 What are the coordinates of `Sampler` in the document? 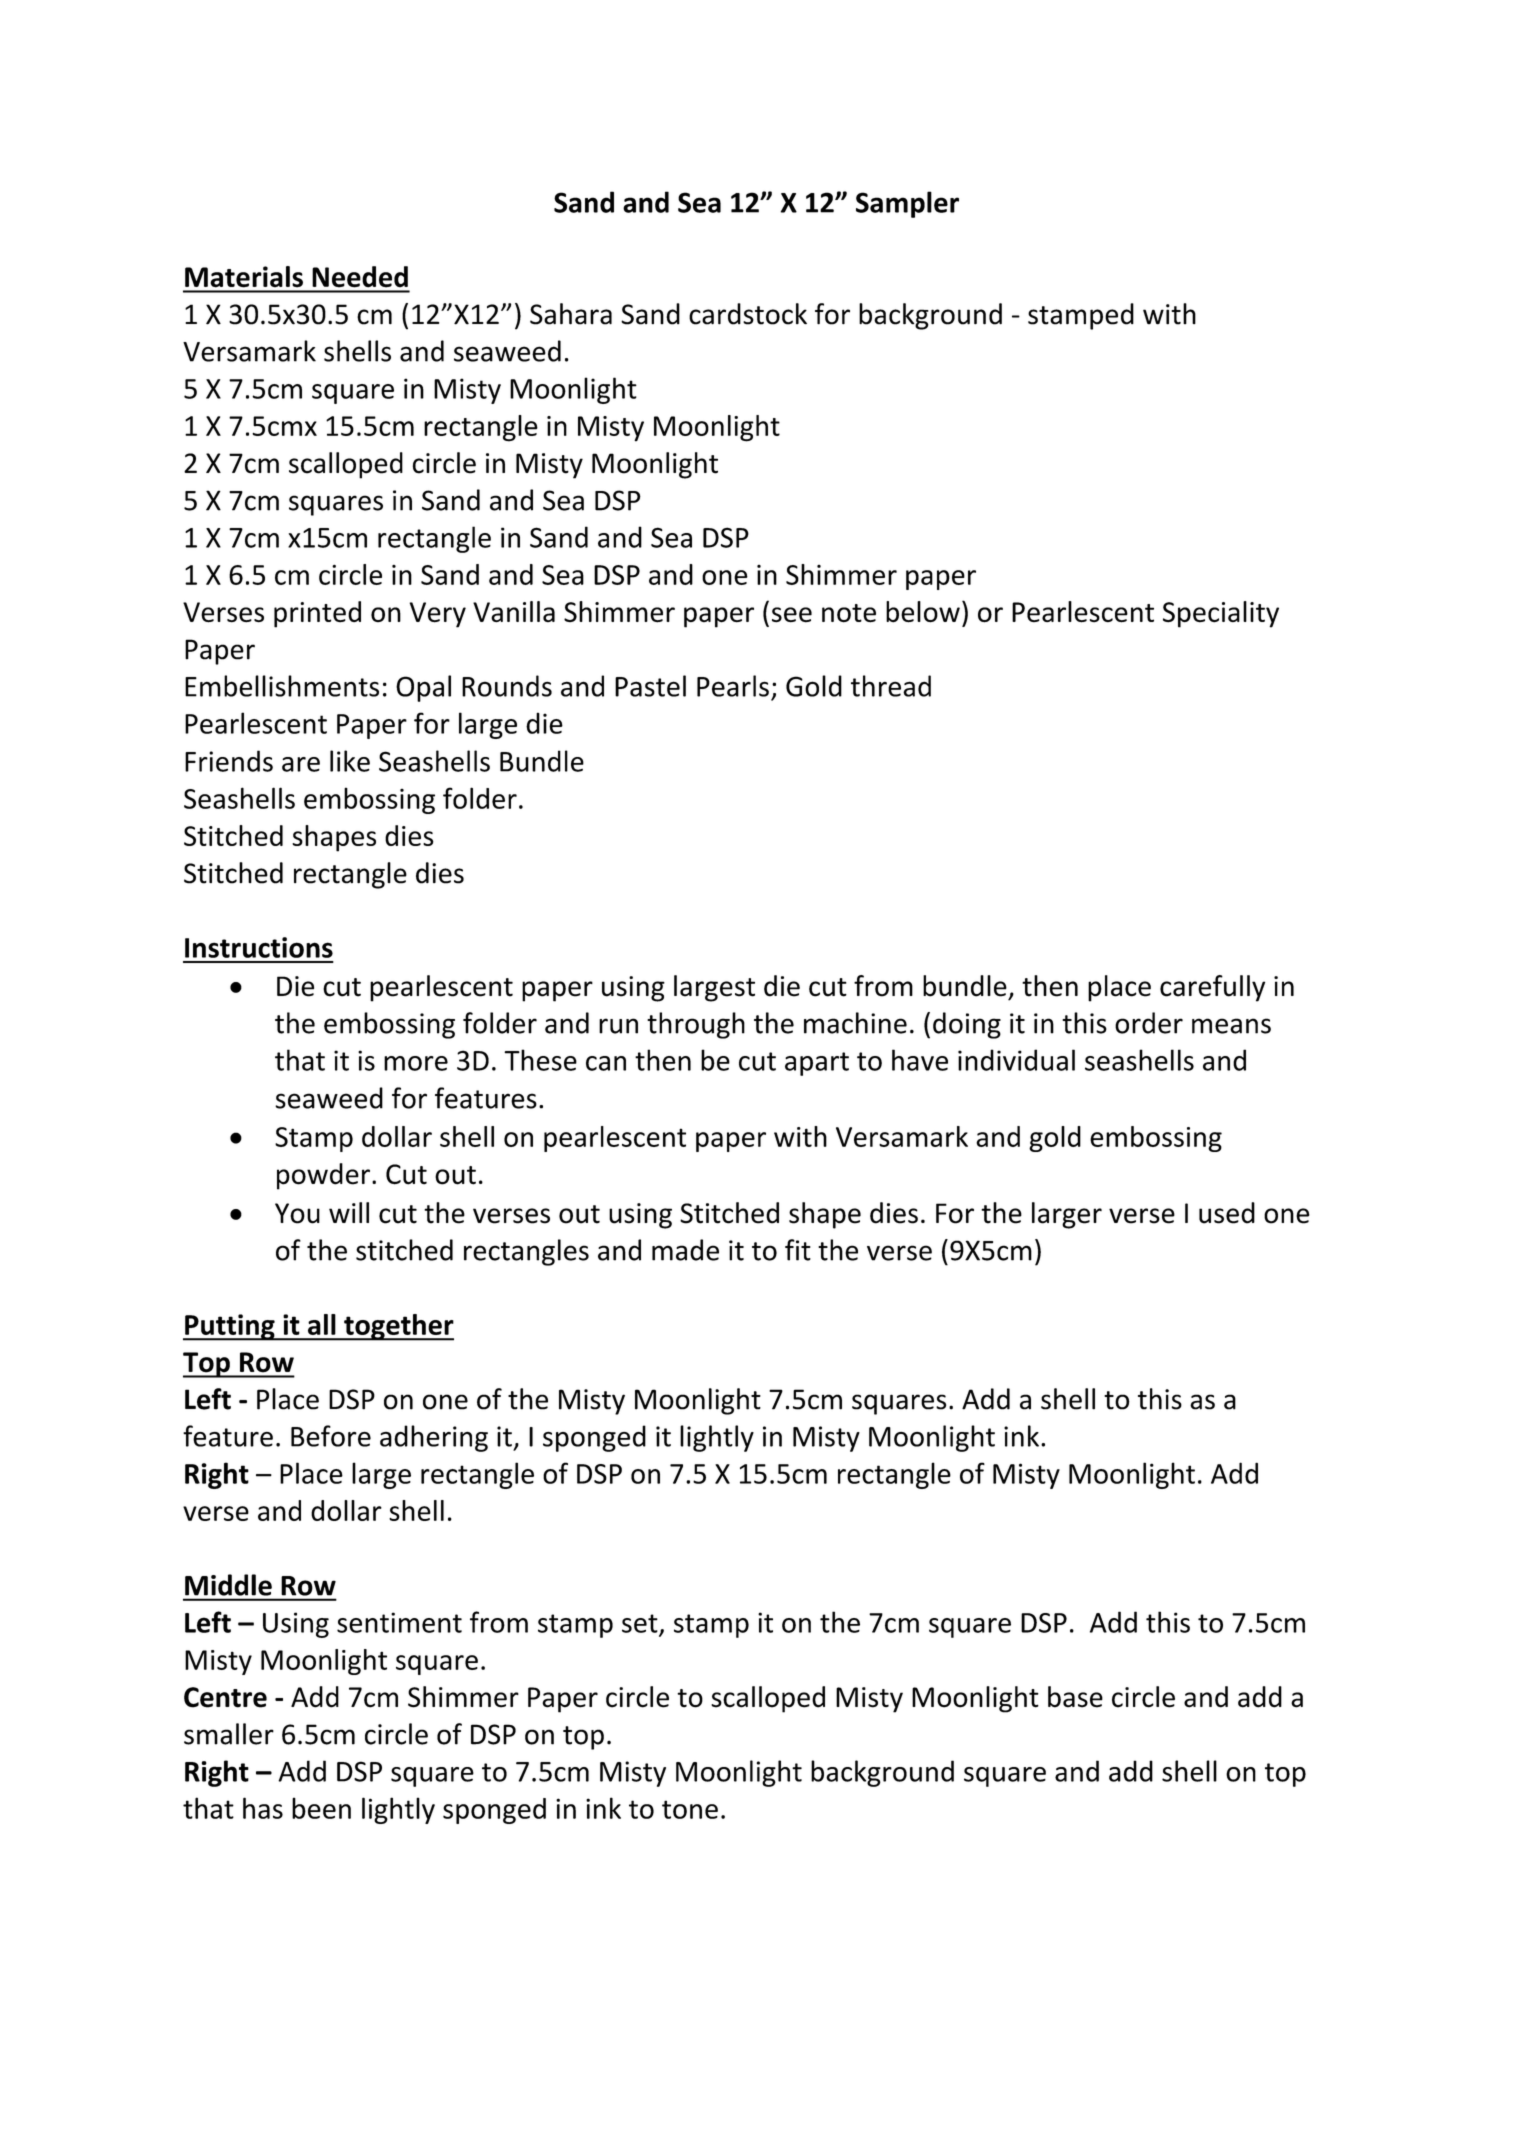 It's located at (907, 204).
